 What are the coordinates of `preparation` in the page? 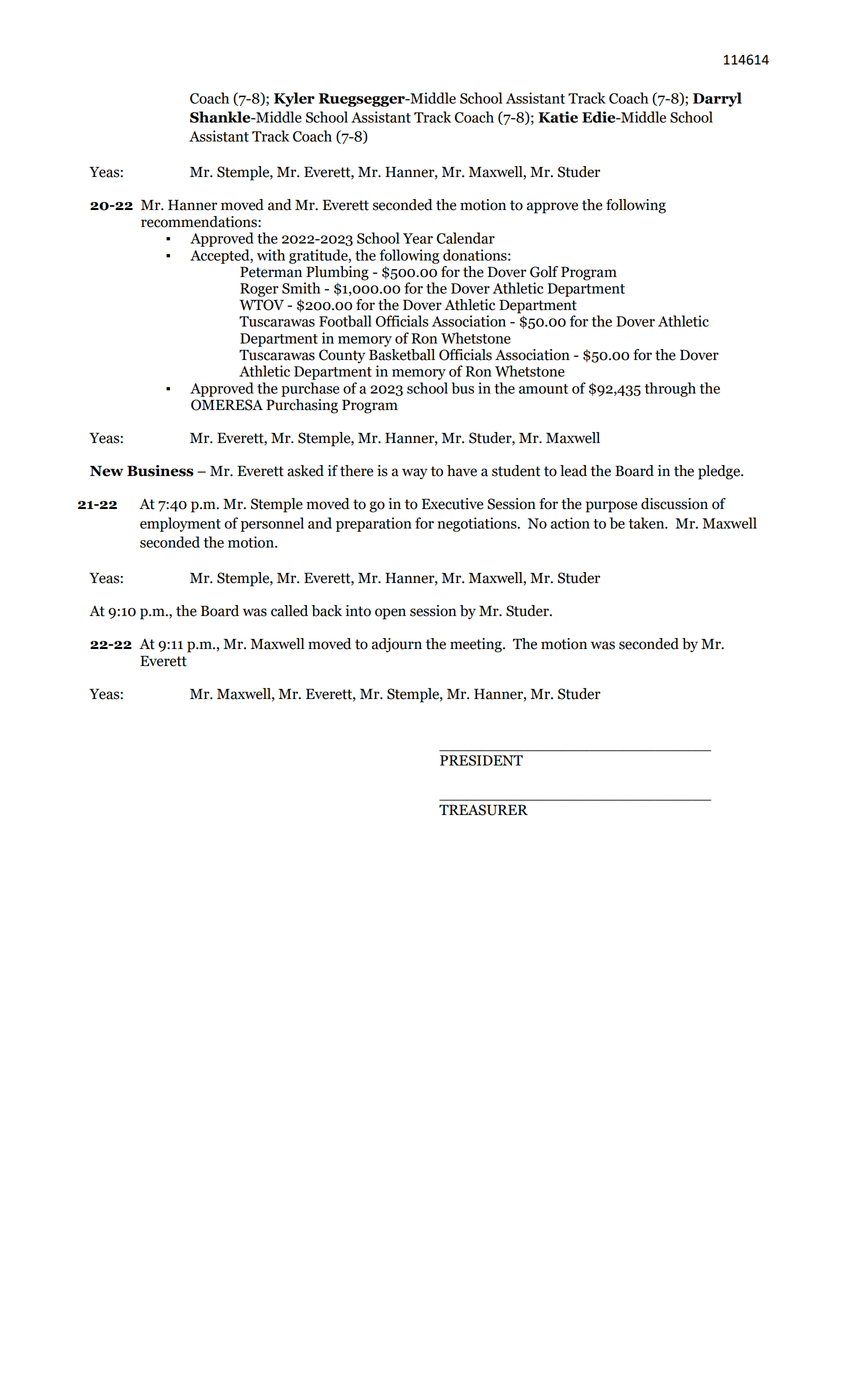 It's located at (374, 524).
